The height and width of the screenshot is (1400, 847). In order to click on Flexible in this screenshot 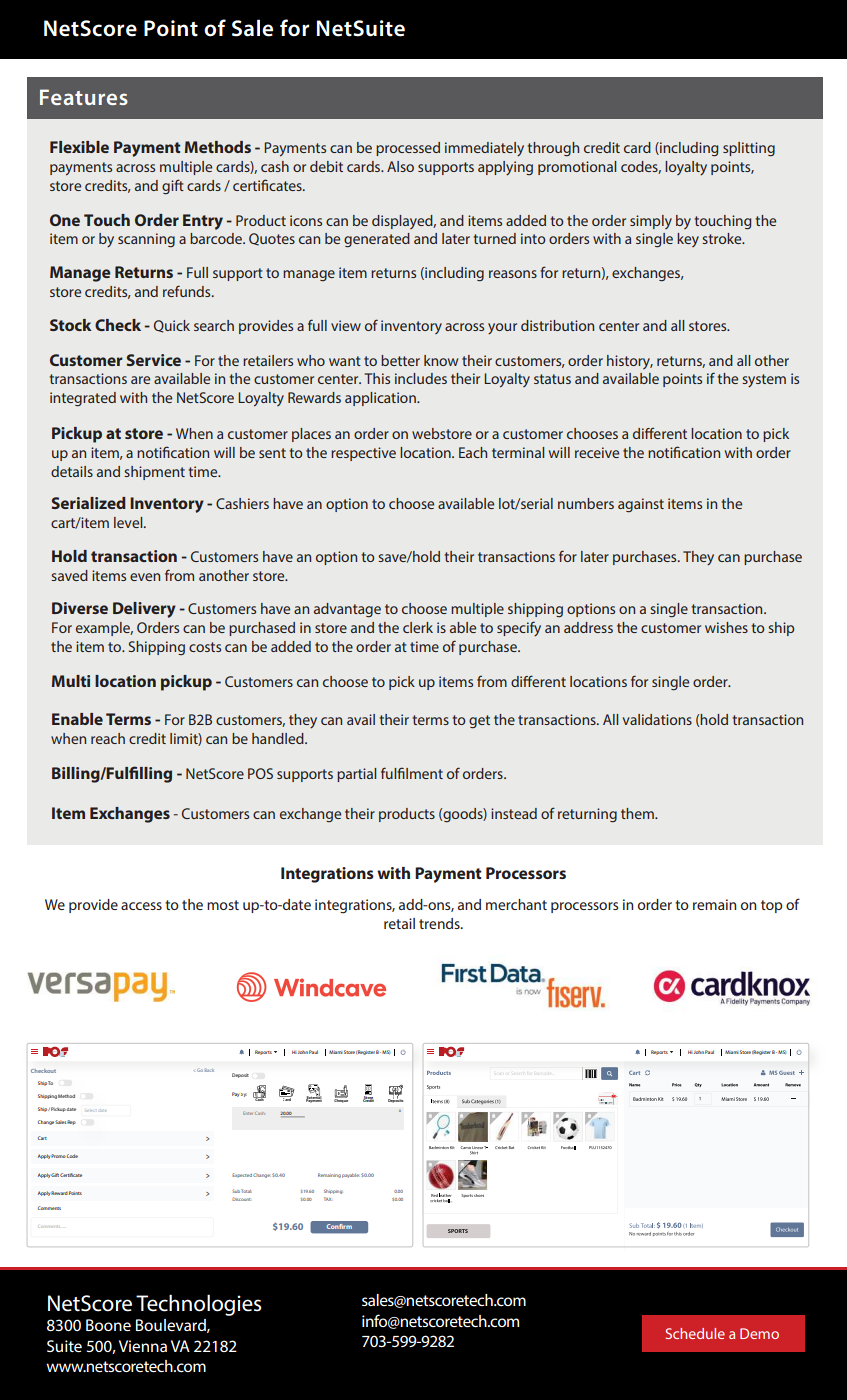, I will do `click(79, 147)`.
